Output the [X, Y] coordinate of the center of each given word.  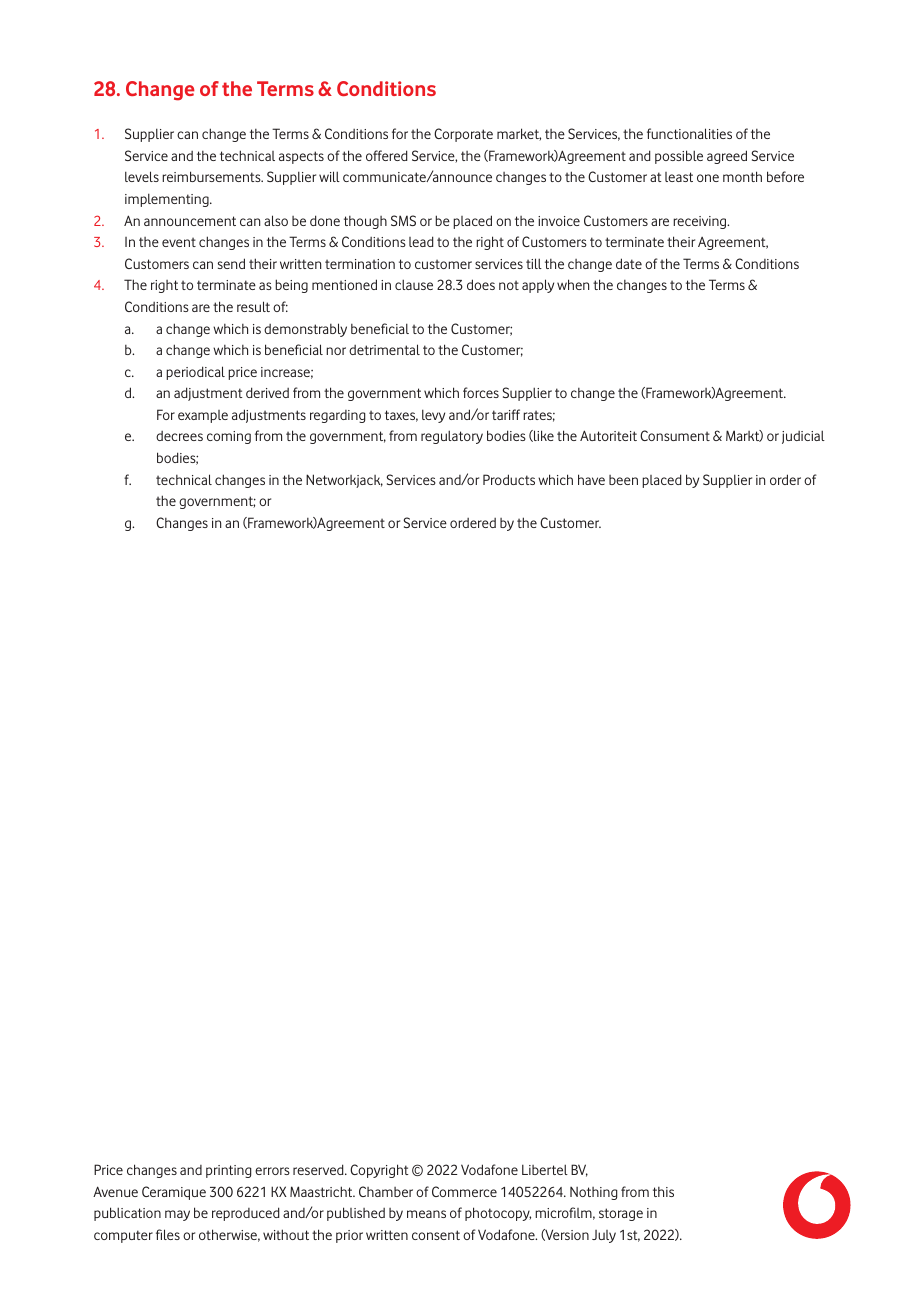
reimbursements [212, 176]
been [623, 480]
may [177, 1215]
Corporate [463, 135]
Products [509, 479]
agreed [727, 157]
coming [229, 437]
